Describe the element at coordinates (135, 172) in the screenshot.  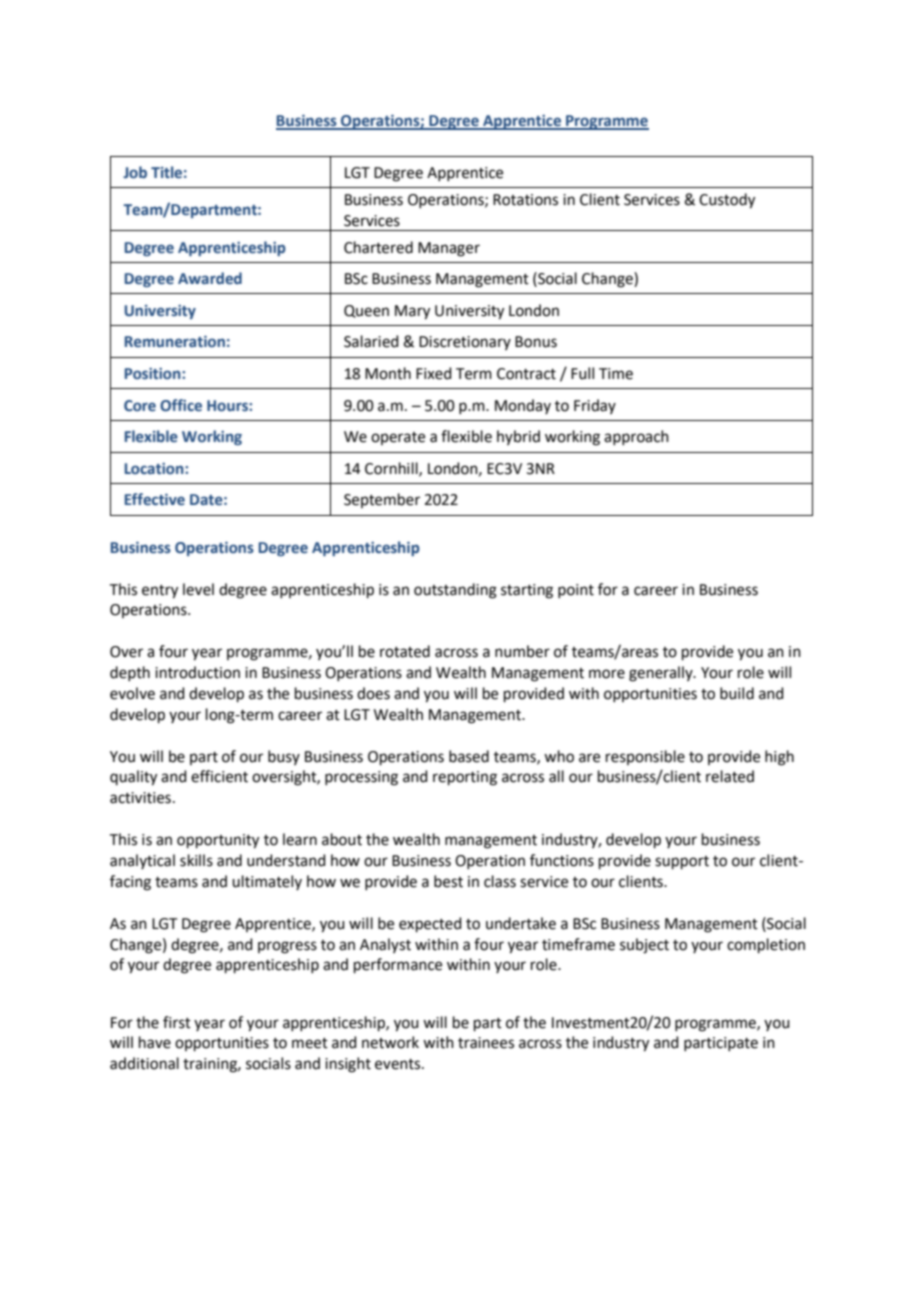
I see `Job` at that location.
